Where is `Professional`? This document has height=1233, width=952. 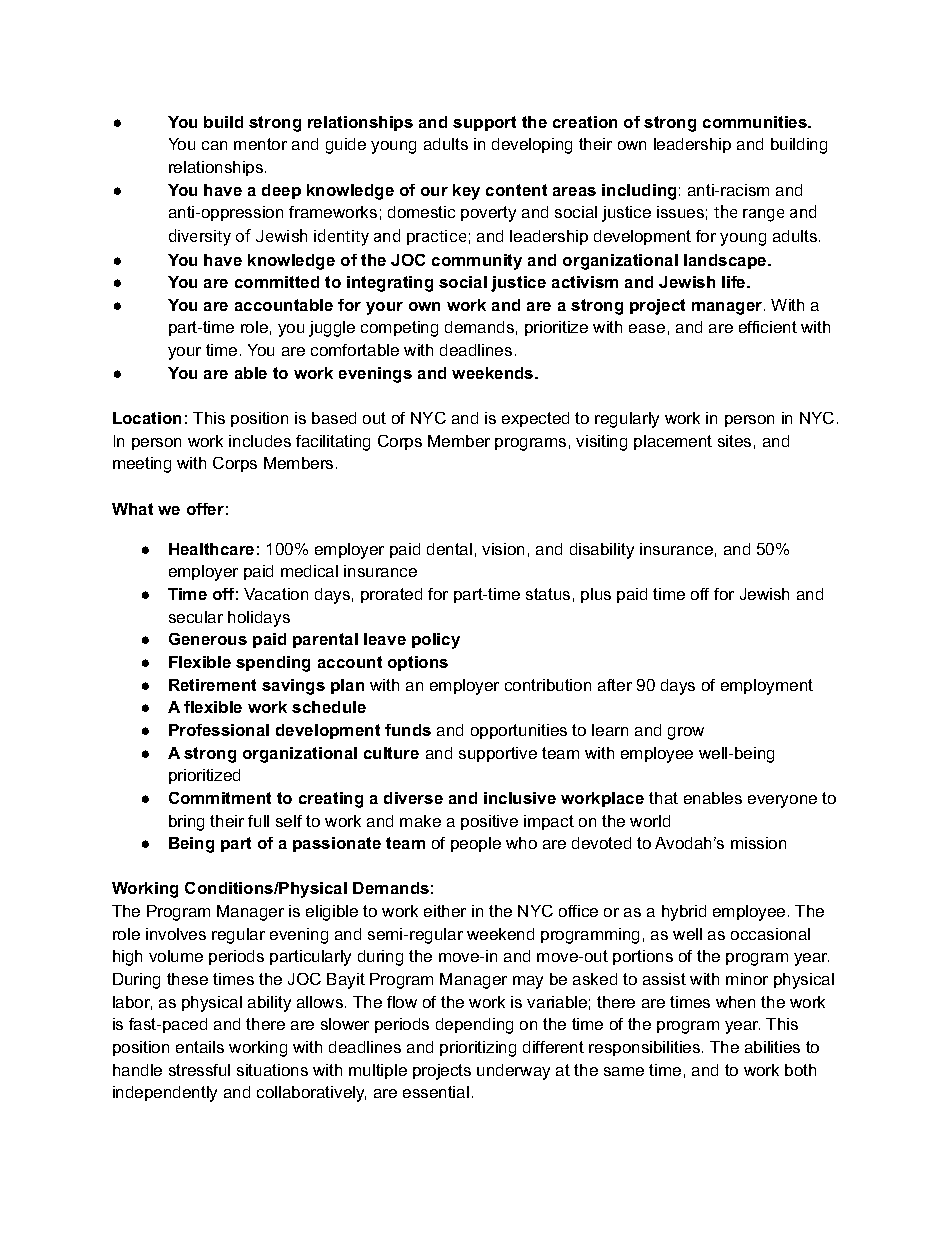 Professional is located at coordinates (219, 730).
